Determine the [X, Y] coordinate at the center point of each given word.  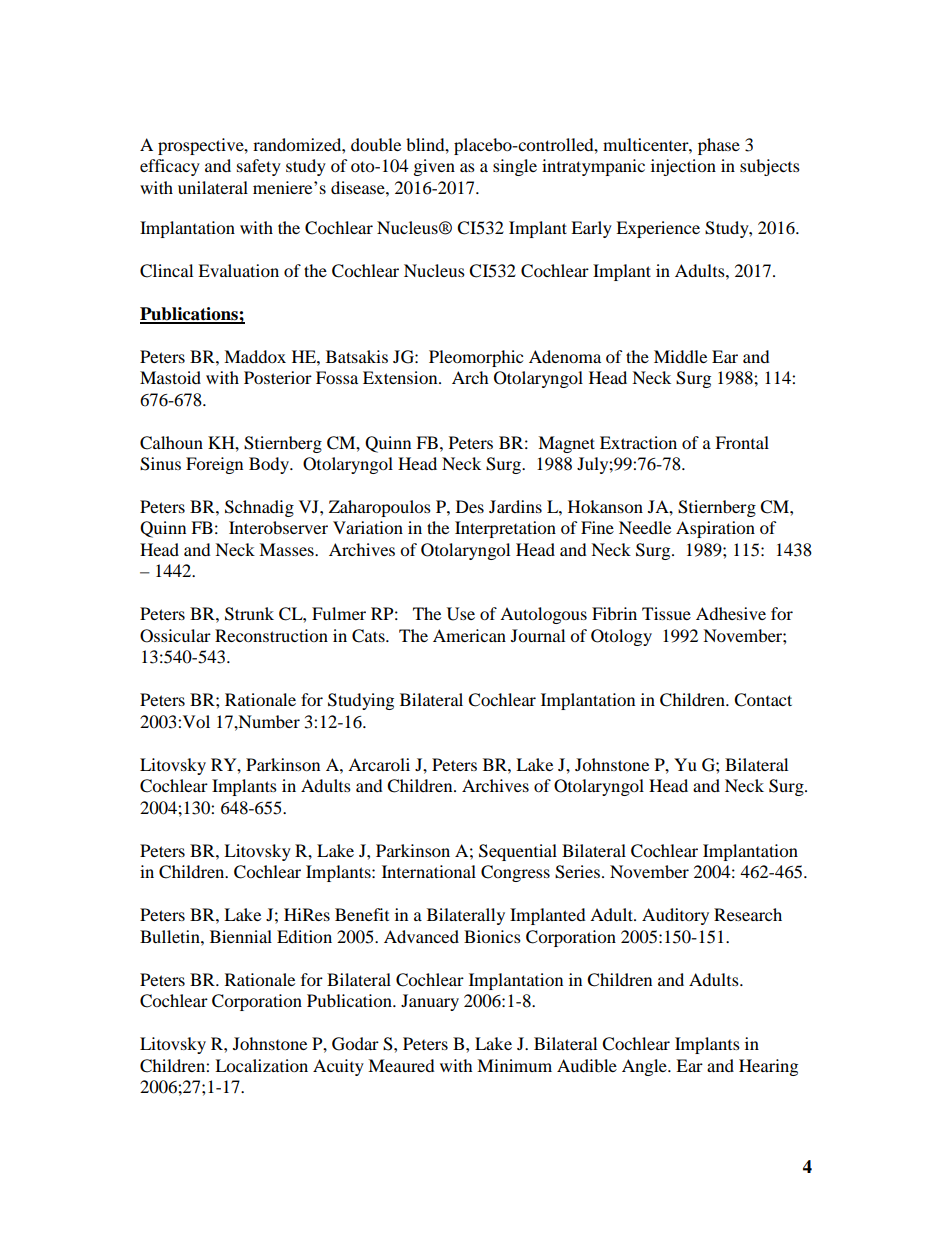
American [469, 635]
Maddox [255, 356]
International [429, 871]
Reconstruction [271, 635]
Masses [287, 549]
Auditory [675, 916]
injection [683, 167]
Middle [680, 356]
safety [259, 167]
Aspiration [715, 529]
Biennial [241, 936]
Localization [261, 1065]
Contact [763, 700]
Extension [401, 377]
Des [470, 506]
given [434, 167]
